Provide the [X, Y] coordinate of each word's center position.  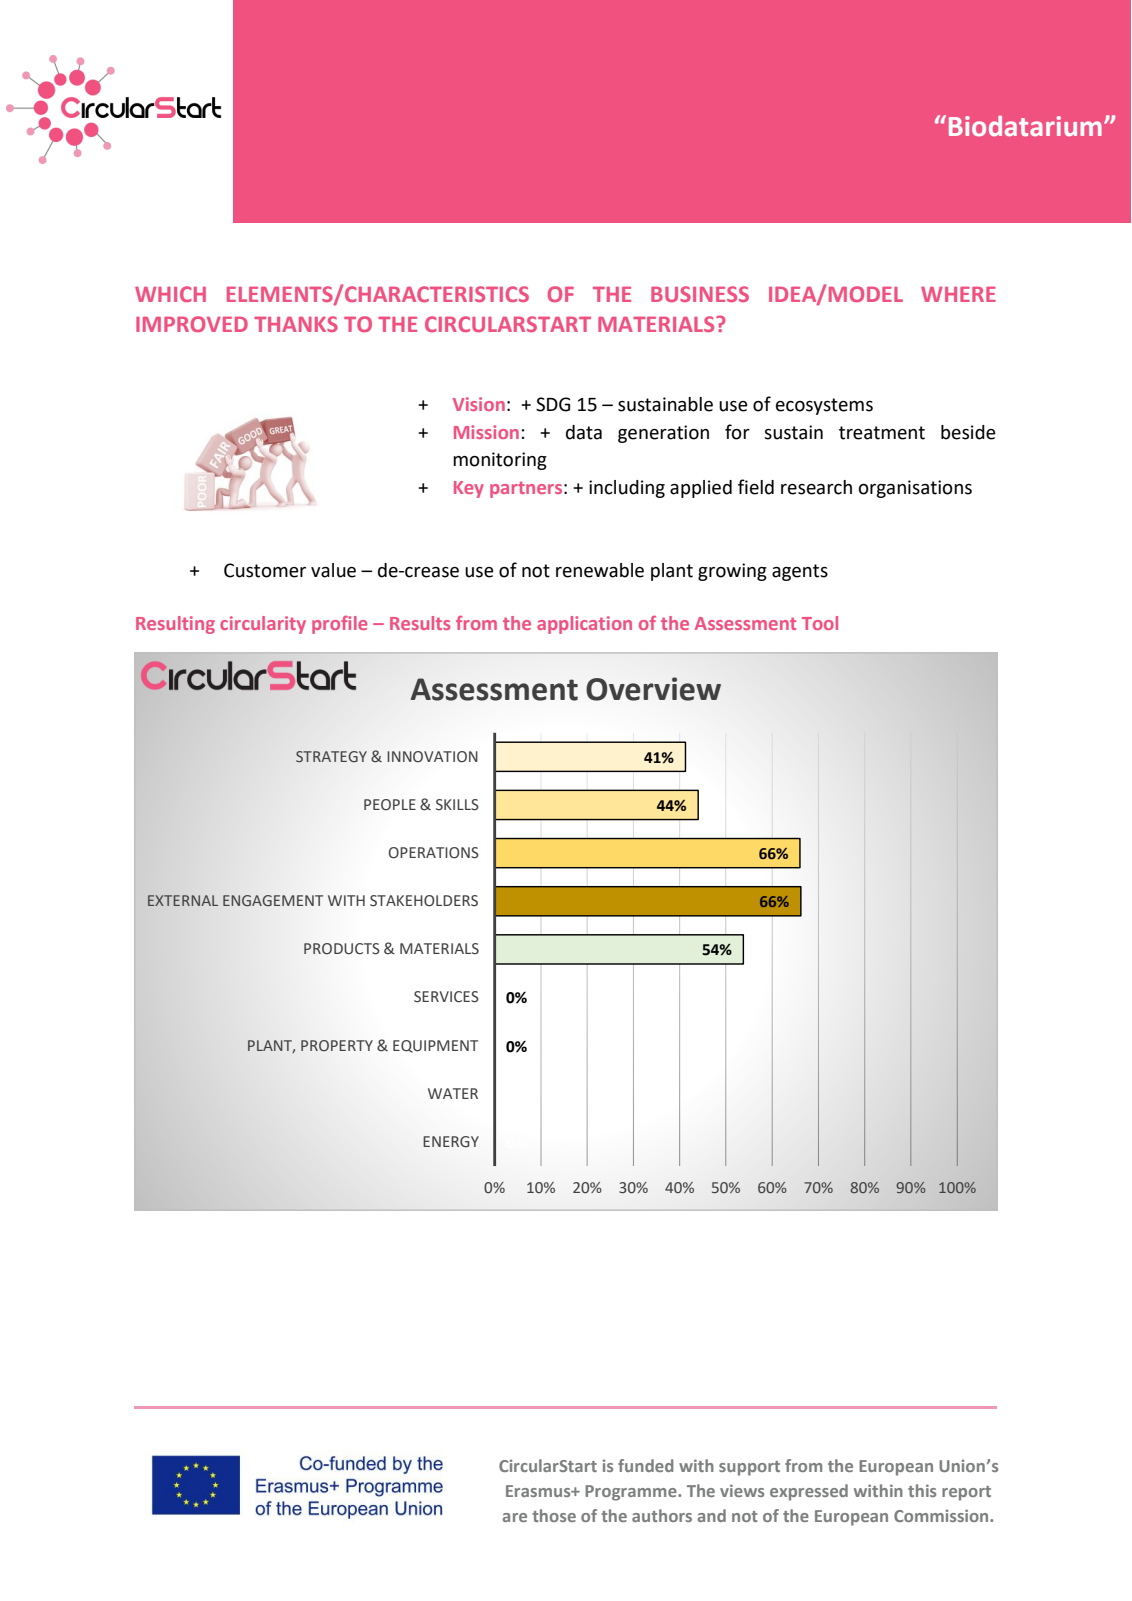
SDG [553, 404]
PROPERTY [337, 1046]
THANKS [296, 324]
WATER [453, 1093]
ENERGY [451, 1141]
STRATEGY [331, 757]
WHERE [958, 294]
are [515, 1517]
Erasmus [539, 1491]
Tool [820, 623]
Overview [653, 689]
